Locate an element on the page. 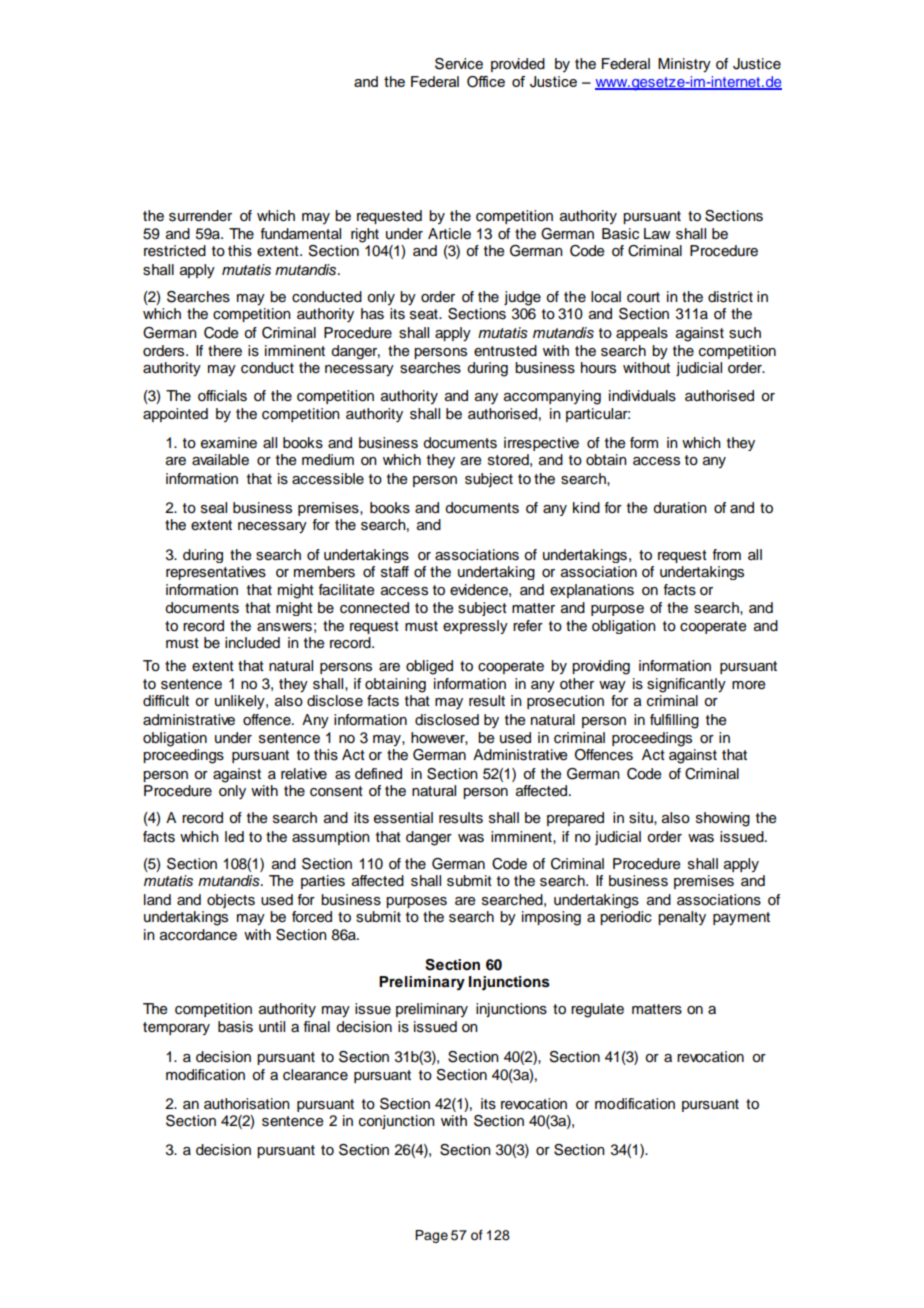 The height and width of the page is (1308, 924). showing is located at coordinates (723, 819).
